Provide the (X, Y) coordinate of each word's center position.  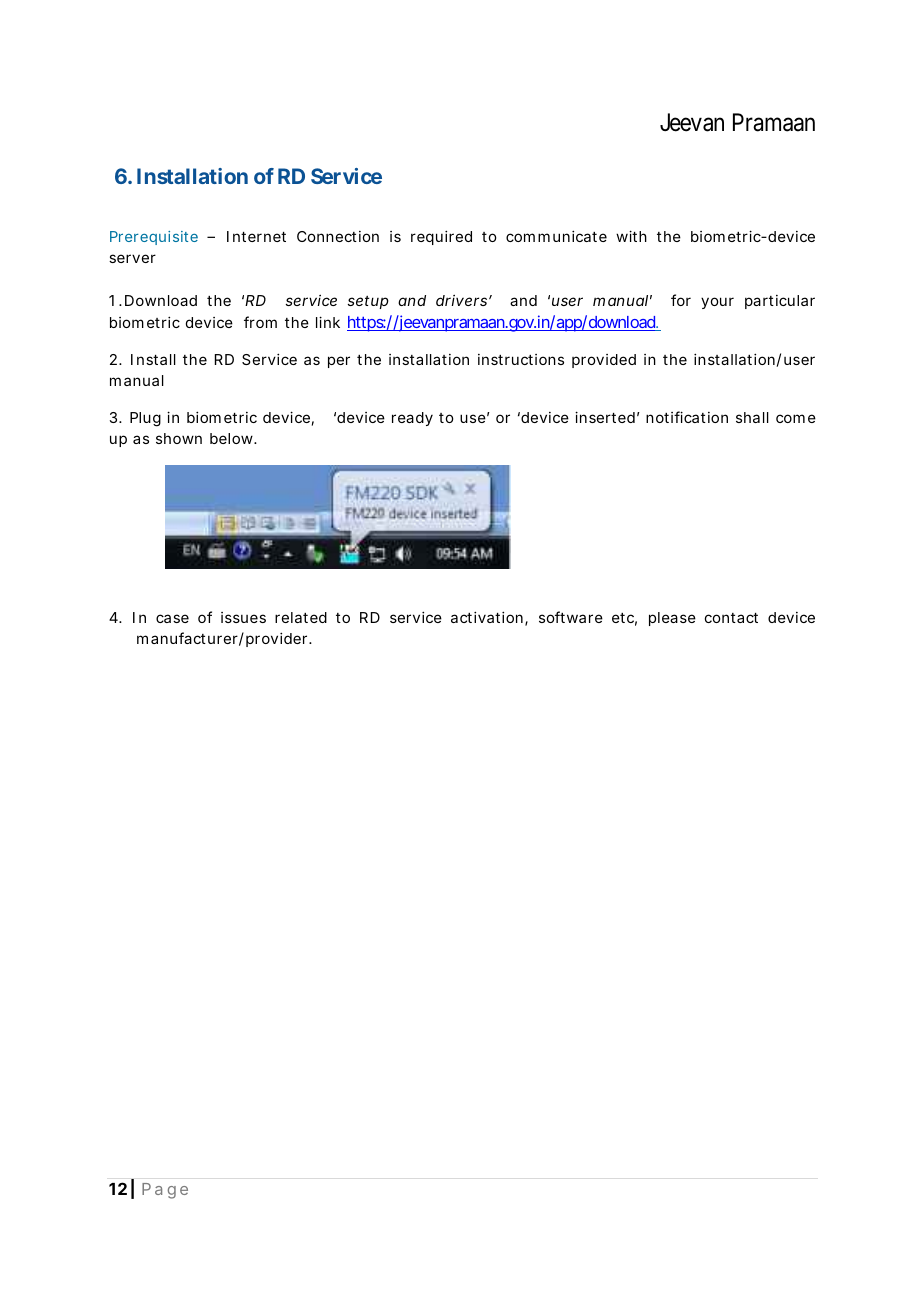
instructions (521, 359)
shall (752, 417)
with (631, 236)
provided (604, 361)
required (441, 237)
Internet (256, 236)
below (233, 438)
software (571, 617)
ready (412, 419)
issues (243, 617)
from (260, 322)
